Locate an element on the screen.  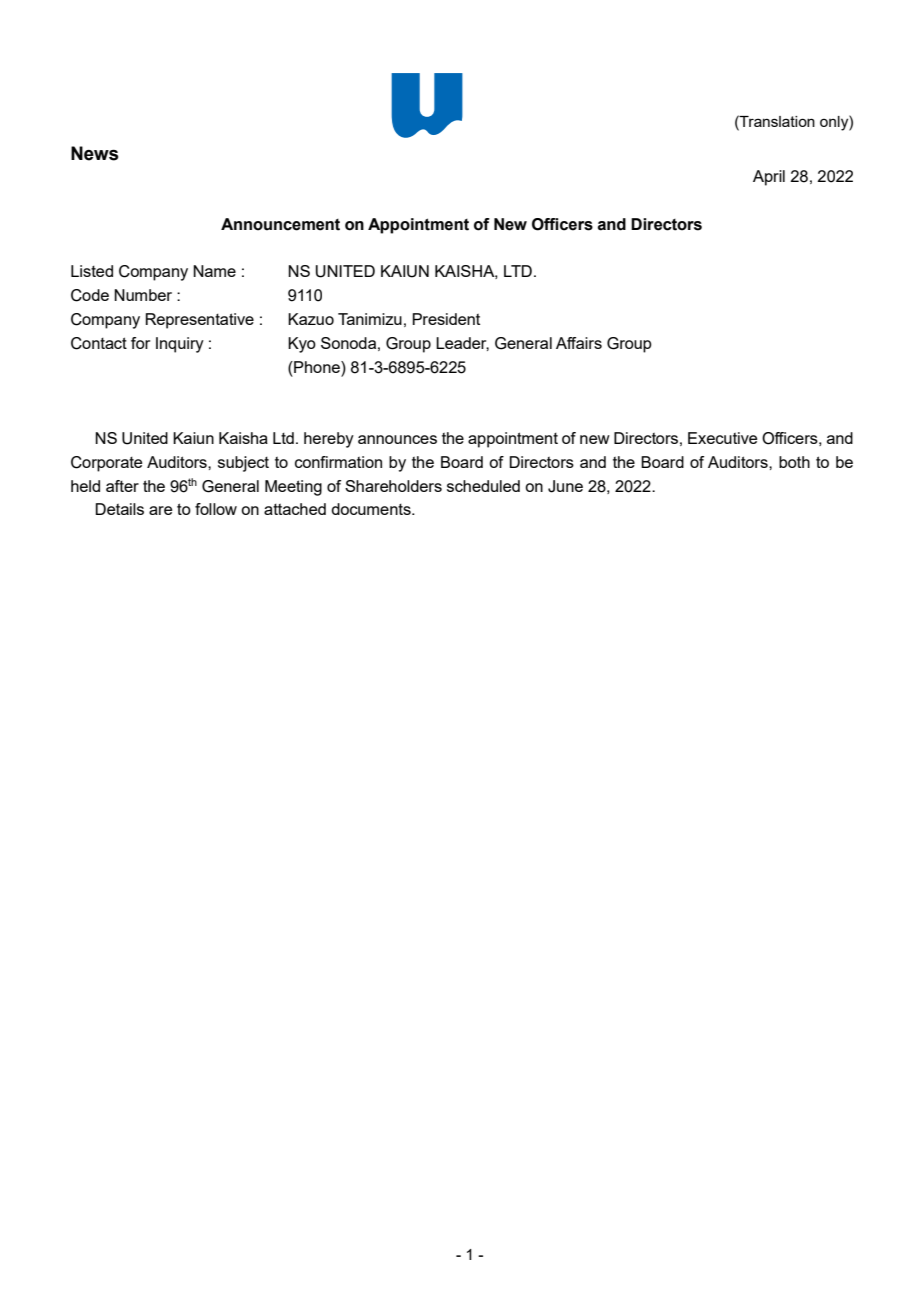
News is located at coordinates (95, 153).
